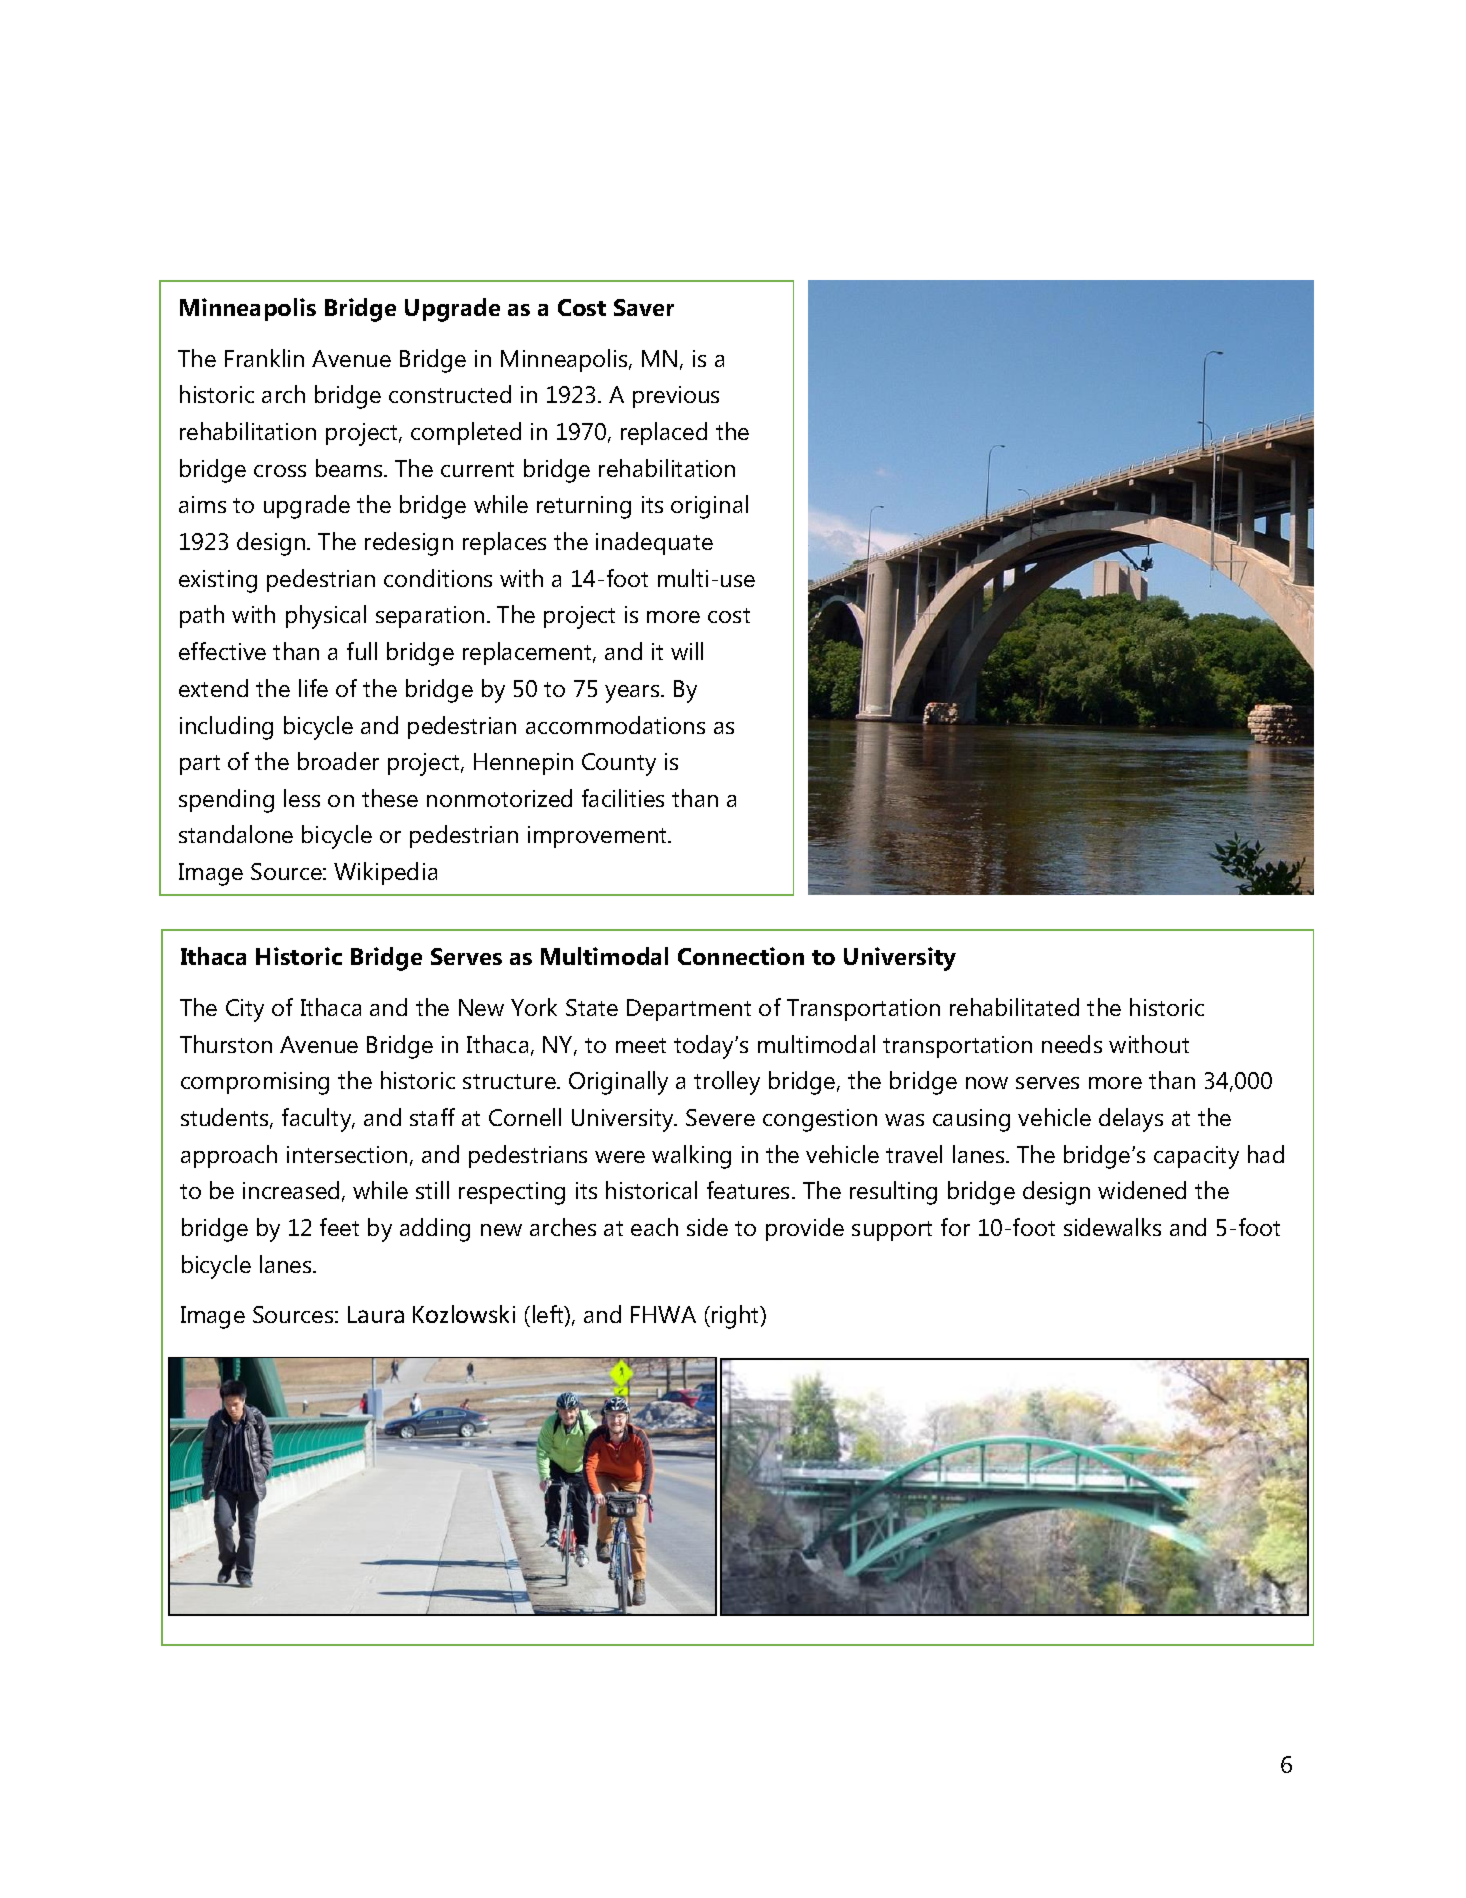 The width and height of the page is (1466, 1898). What do you see at coordinates (362, 651) in the page?
I see `full` at bounding box center [362, 651].
